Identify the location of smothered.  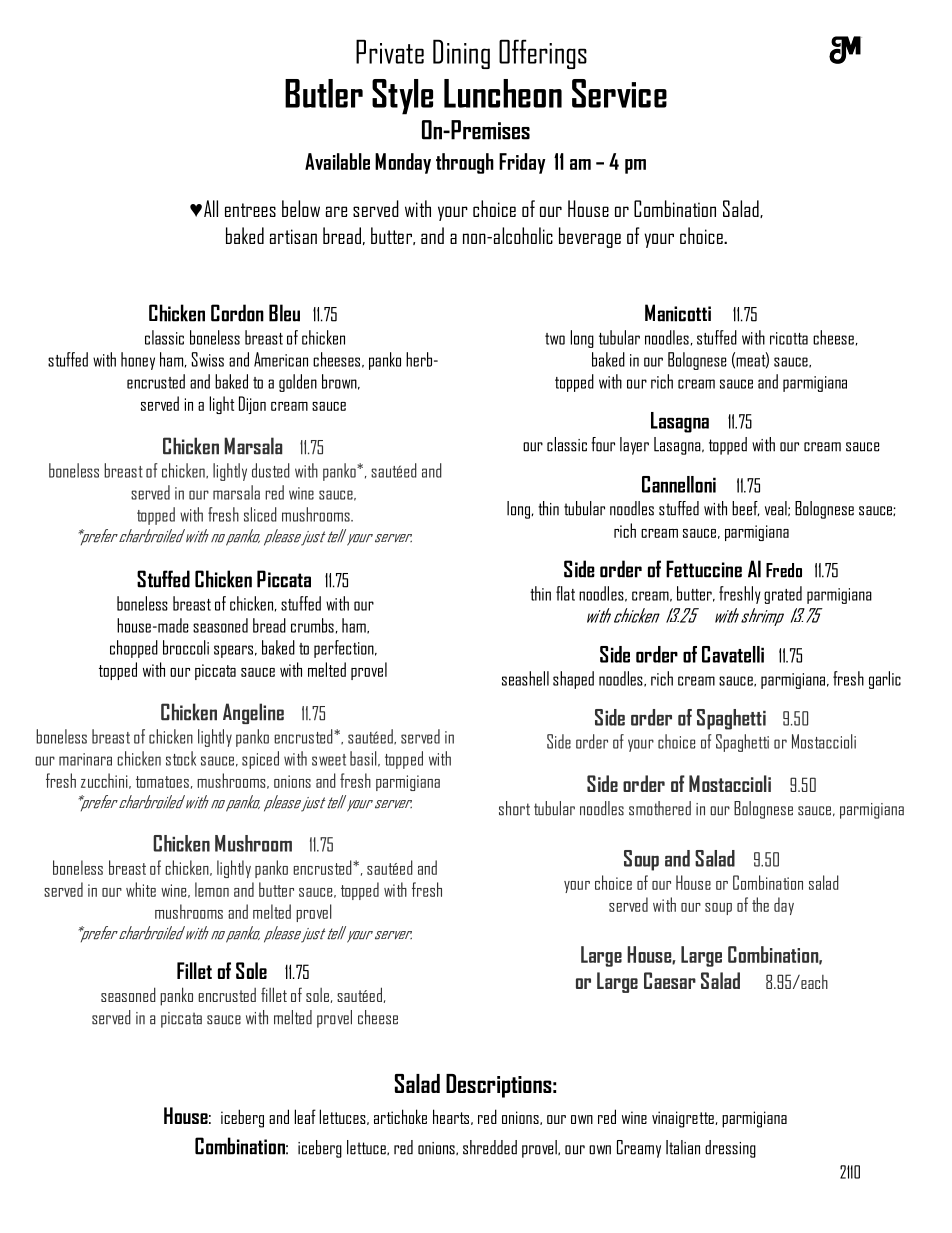
(660, 808).
